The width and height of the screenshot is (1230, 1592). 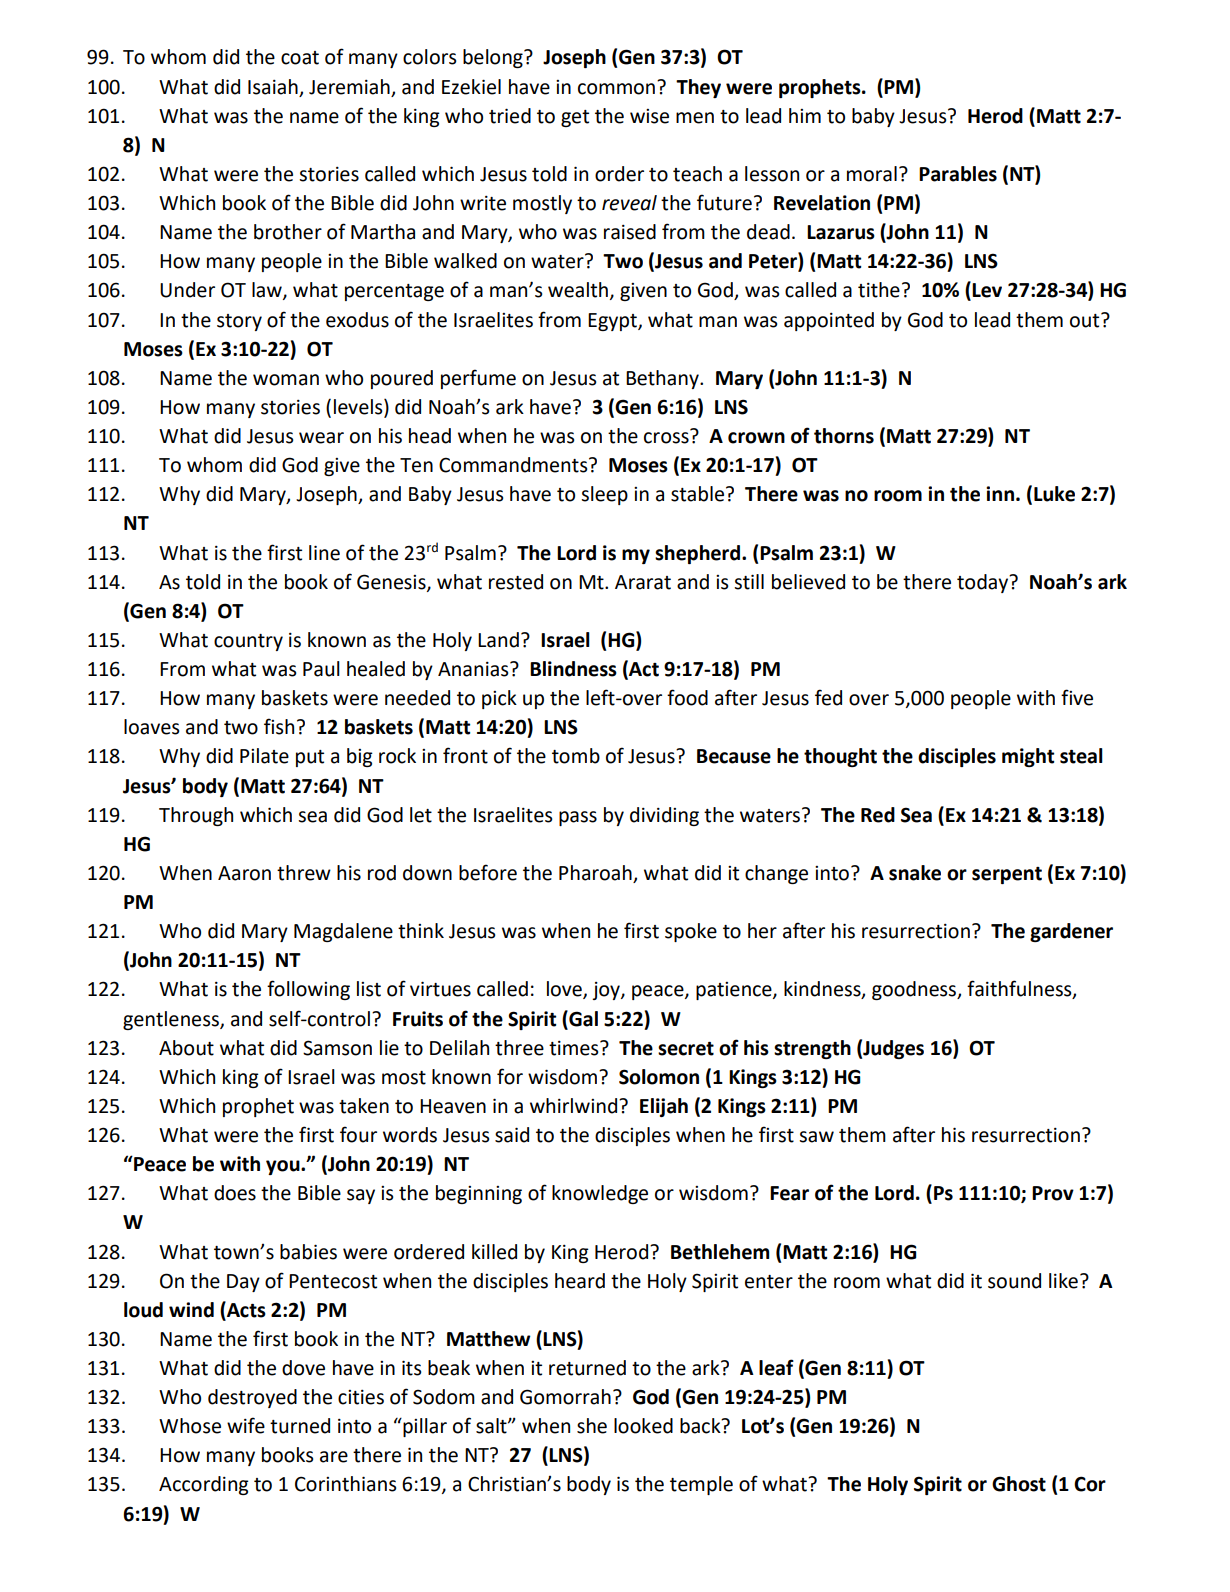 I want to click on Isaiah, so click(x=273, y=87).
